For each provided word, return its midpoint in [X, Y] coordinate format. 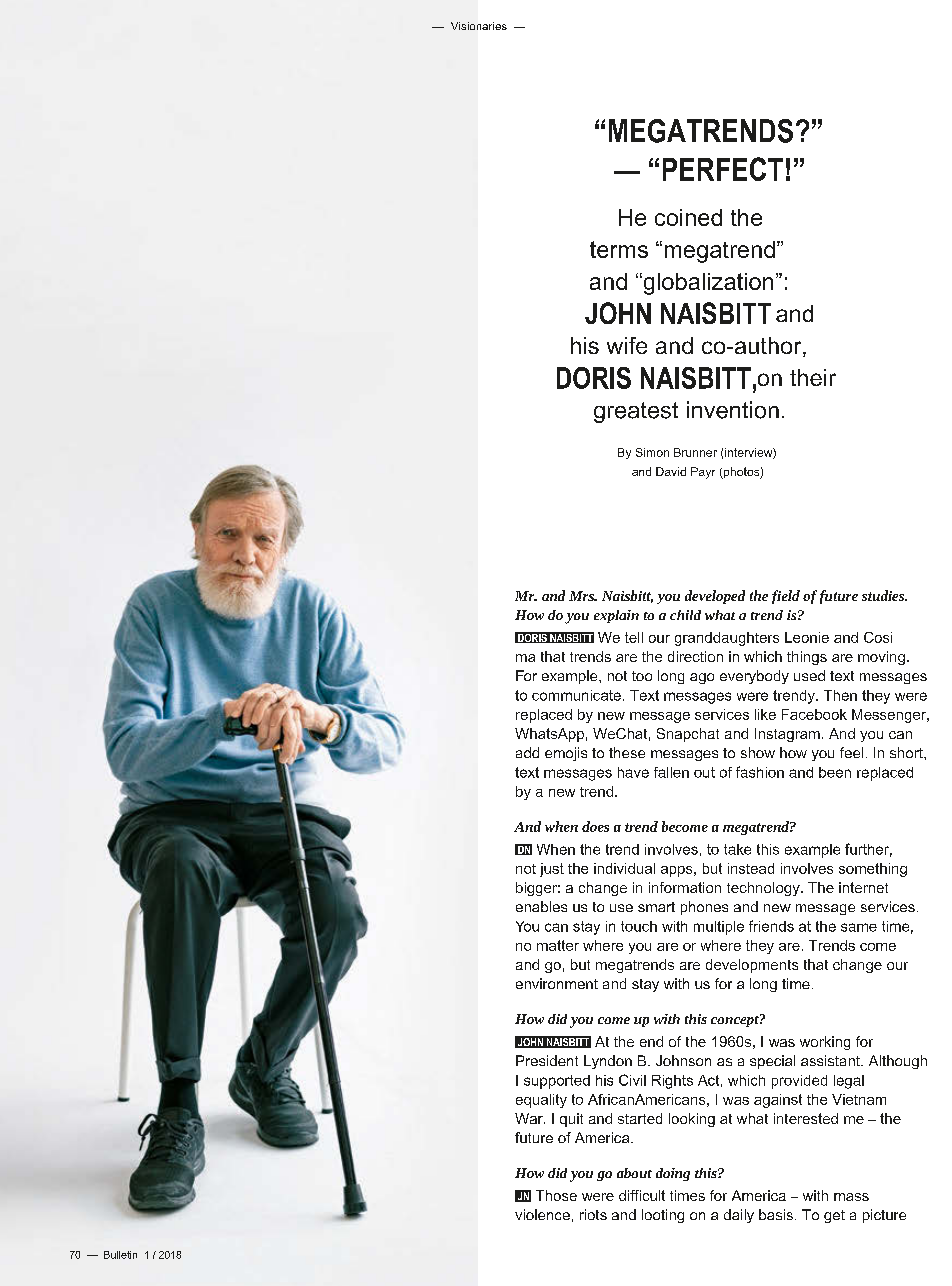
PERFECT [723, 169]
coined [688, 217]
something [873, 870]
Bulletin [120, 1255]
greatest [636, 412]
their [813, 377]
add [527, 752]
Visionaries [479, 26]
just [552, 870]
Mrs [582, 596]
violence [542, 1214]
